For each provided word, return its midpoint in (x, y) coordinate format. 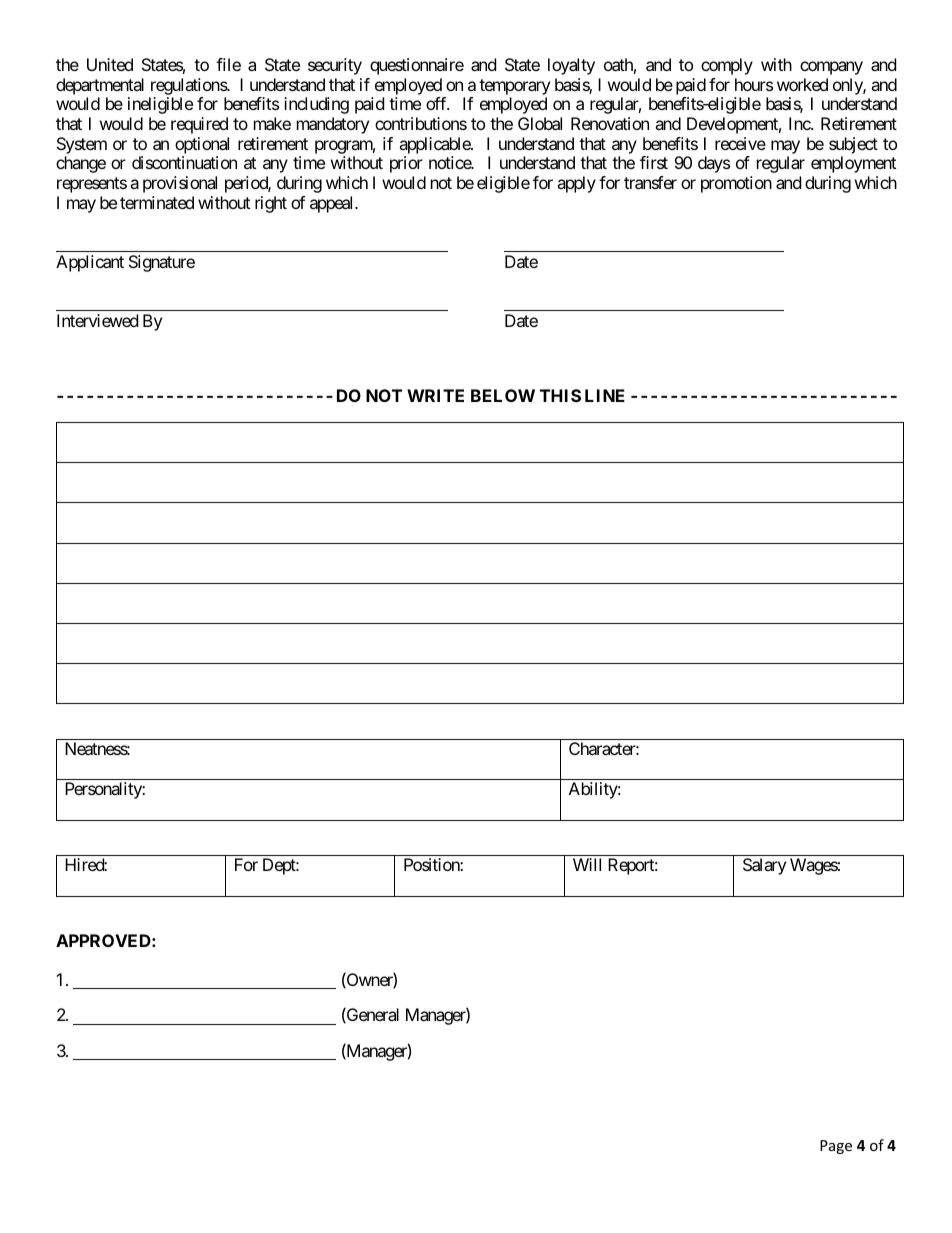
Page (836, 1147)
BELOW (503, 395)
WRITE (435, 395)
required (199, 125)
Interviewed (97, 320)
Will (587, 864)
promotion (736, 184)
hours (754, 84)
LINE (605, 395)
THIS (560, 395)
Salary (764, 866)
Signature (162, 263)
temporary (514, 87)
